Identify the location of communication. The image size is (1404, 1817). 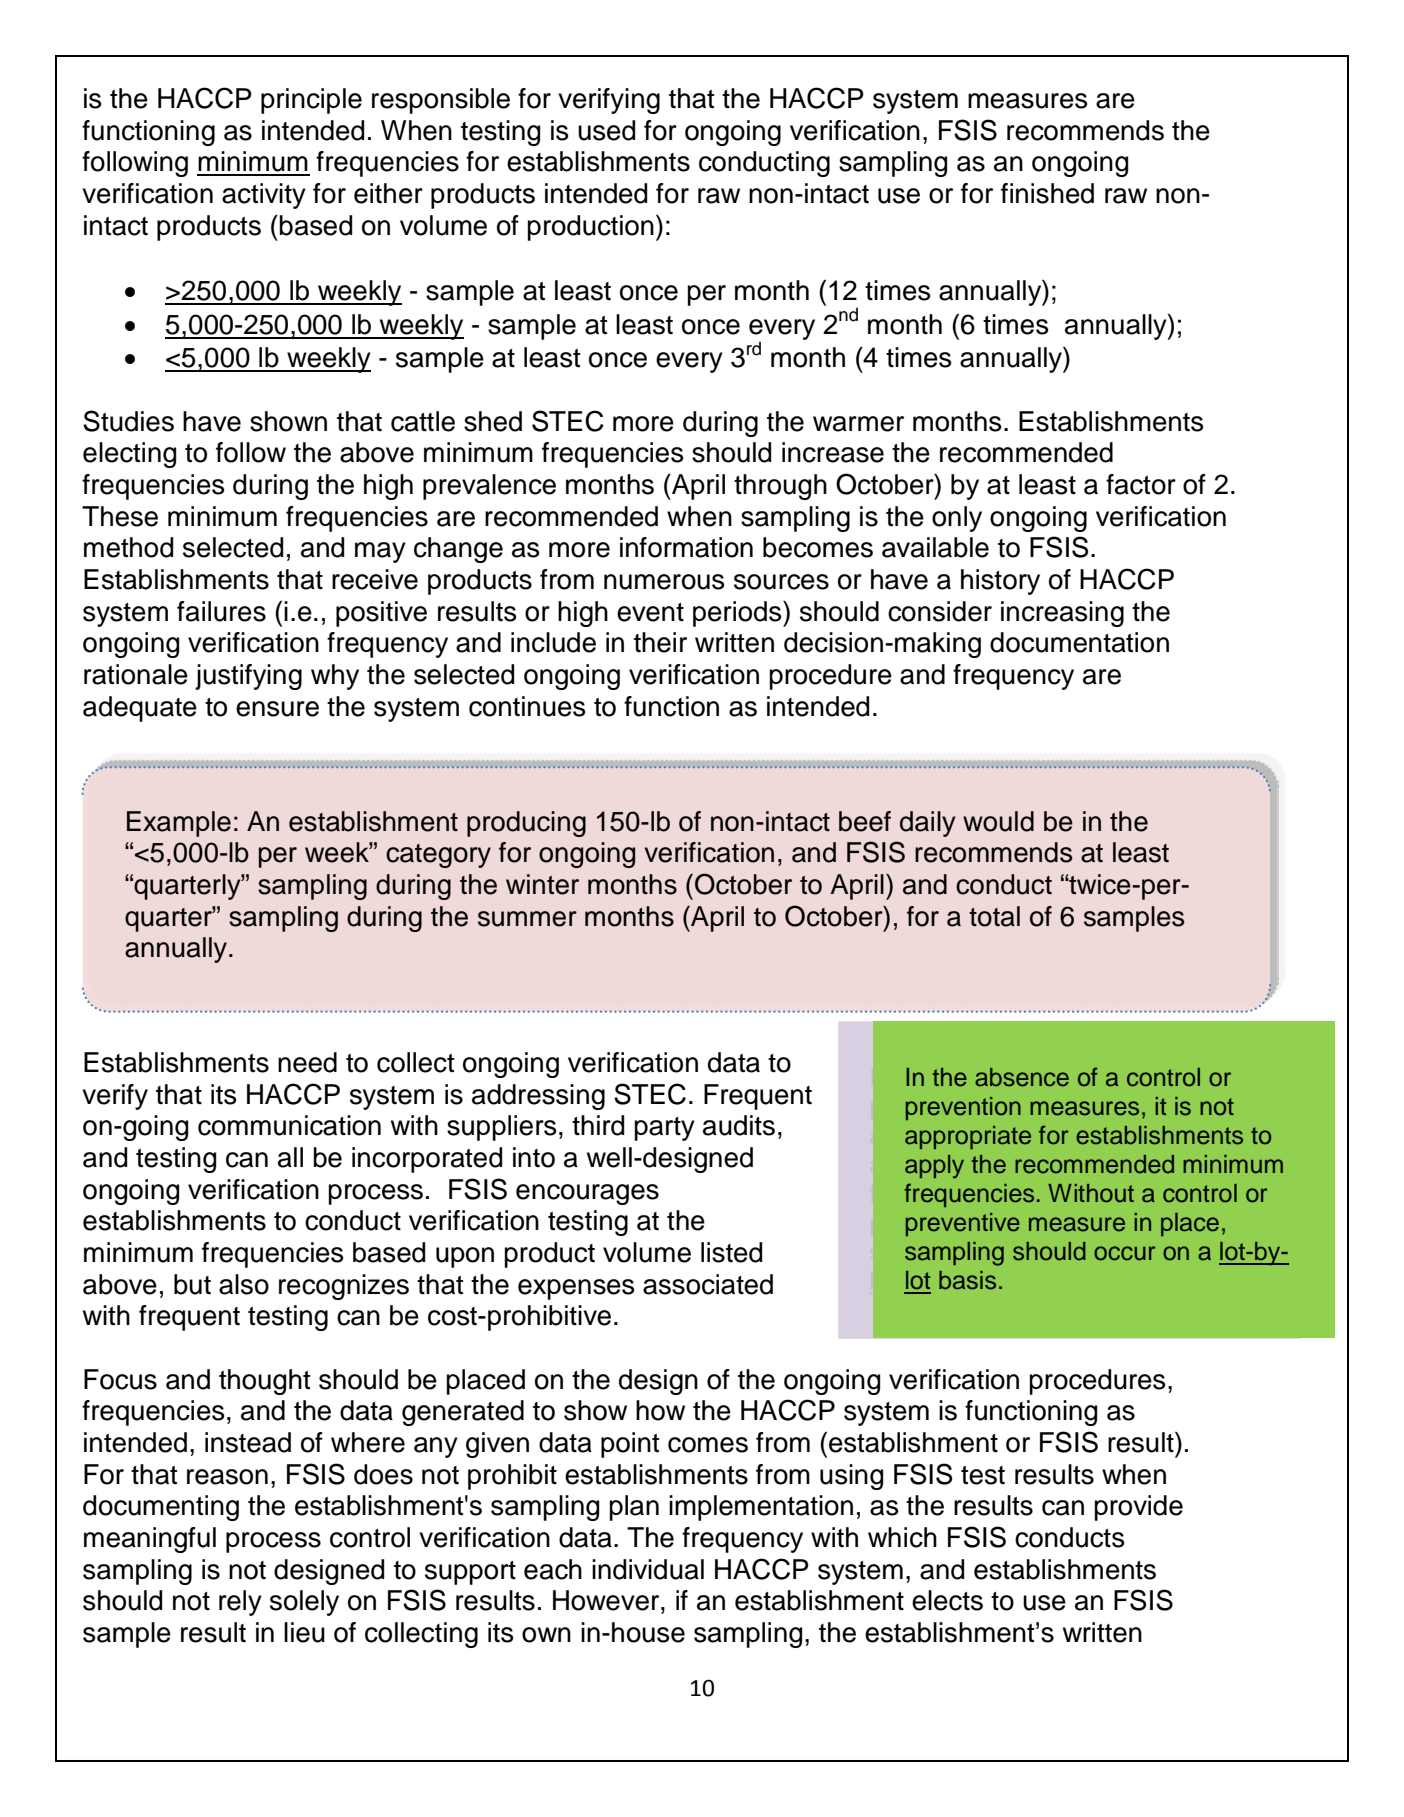
(289, 1125).
